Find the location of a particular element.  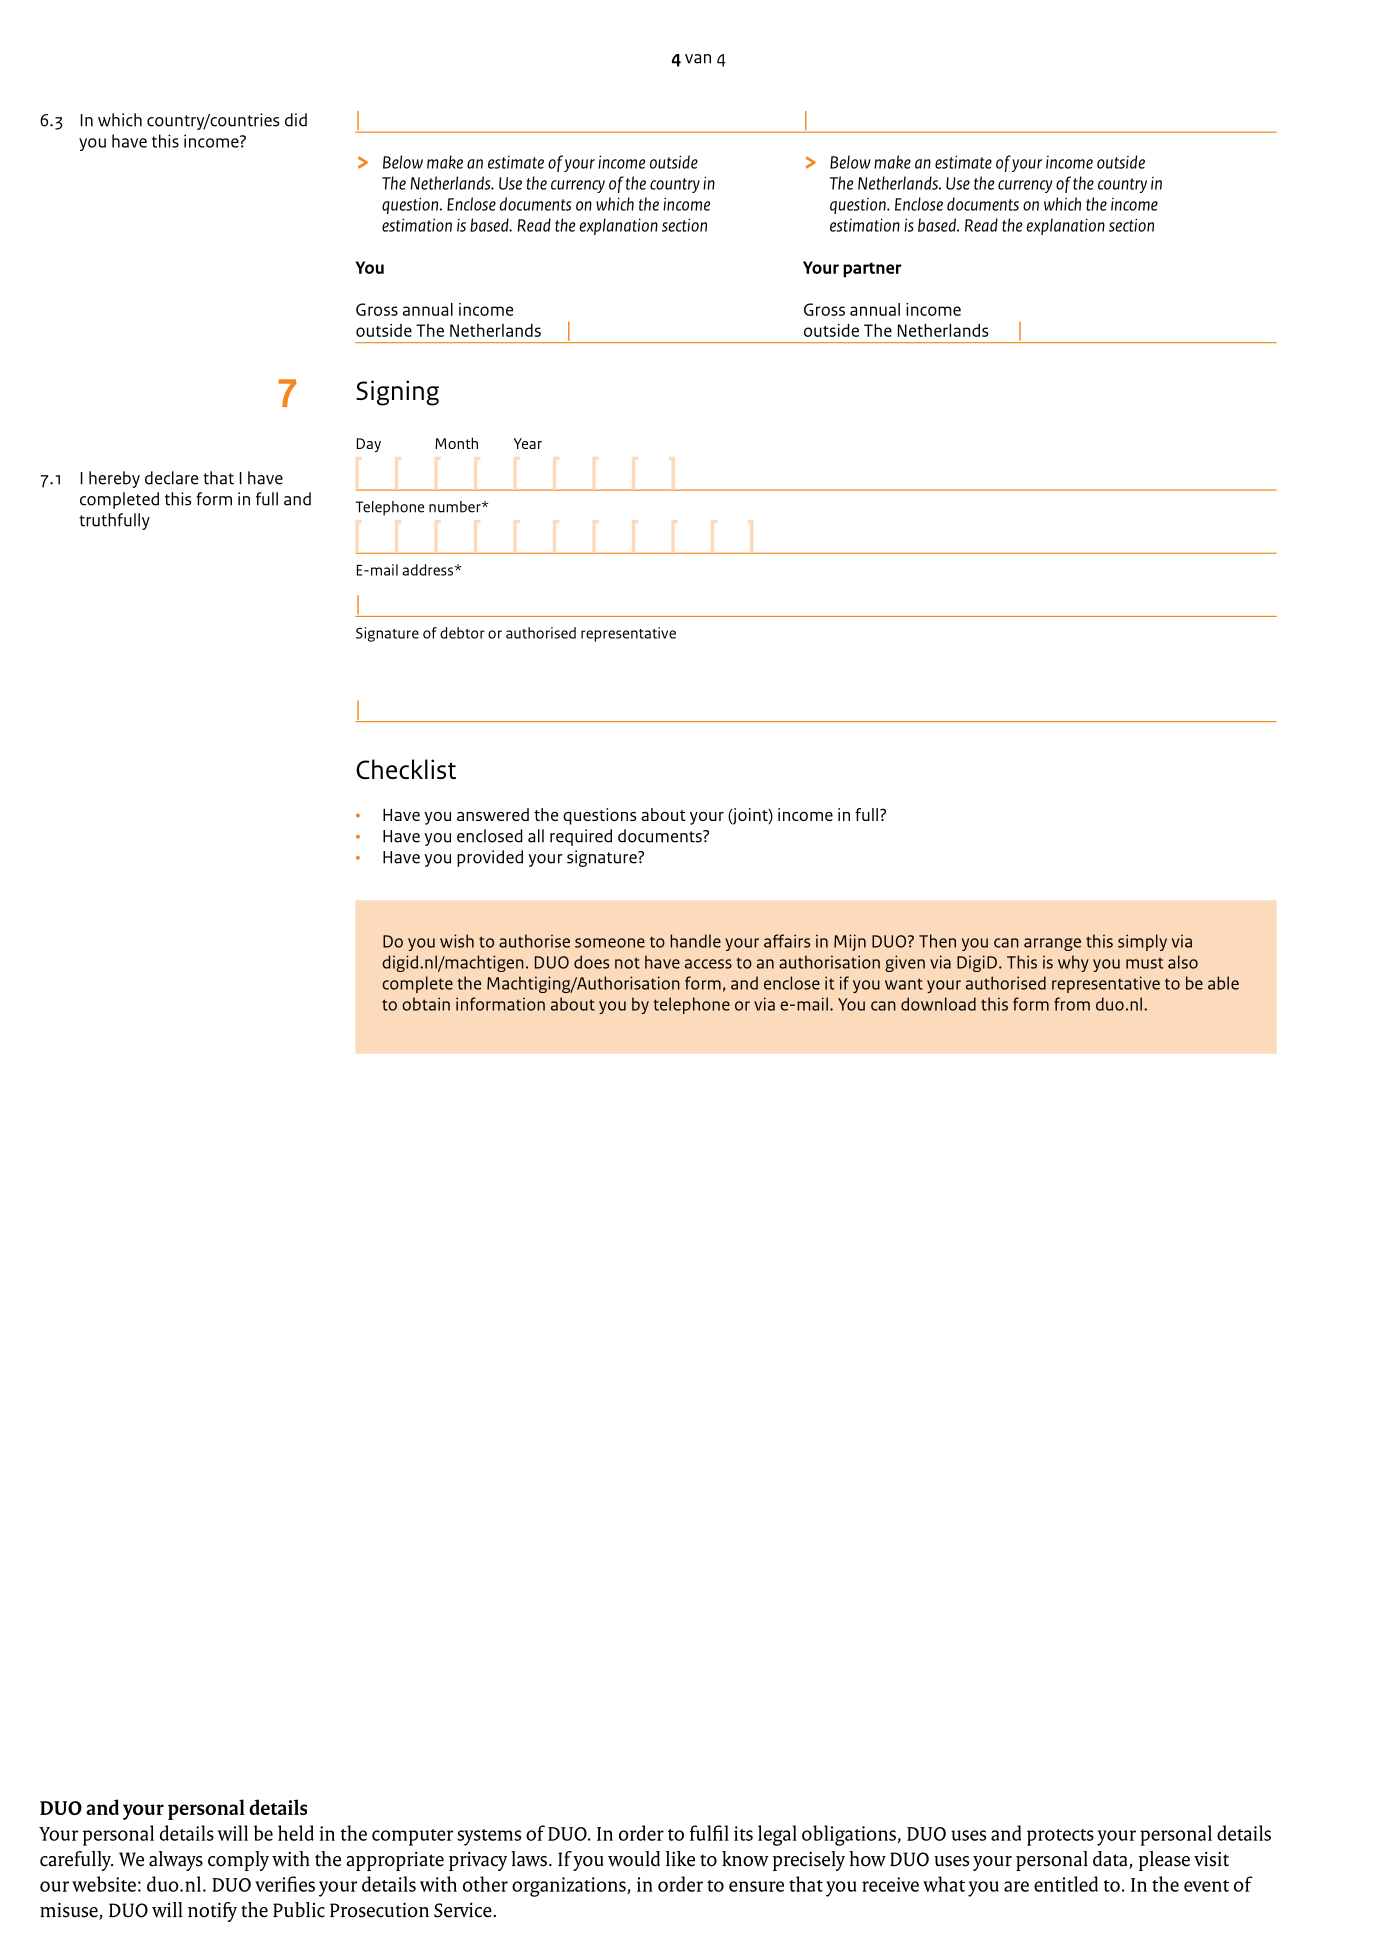

does is located at coordinates (591, 962).
